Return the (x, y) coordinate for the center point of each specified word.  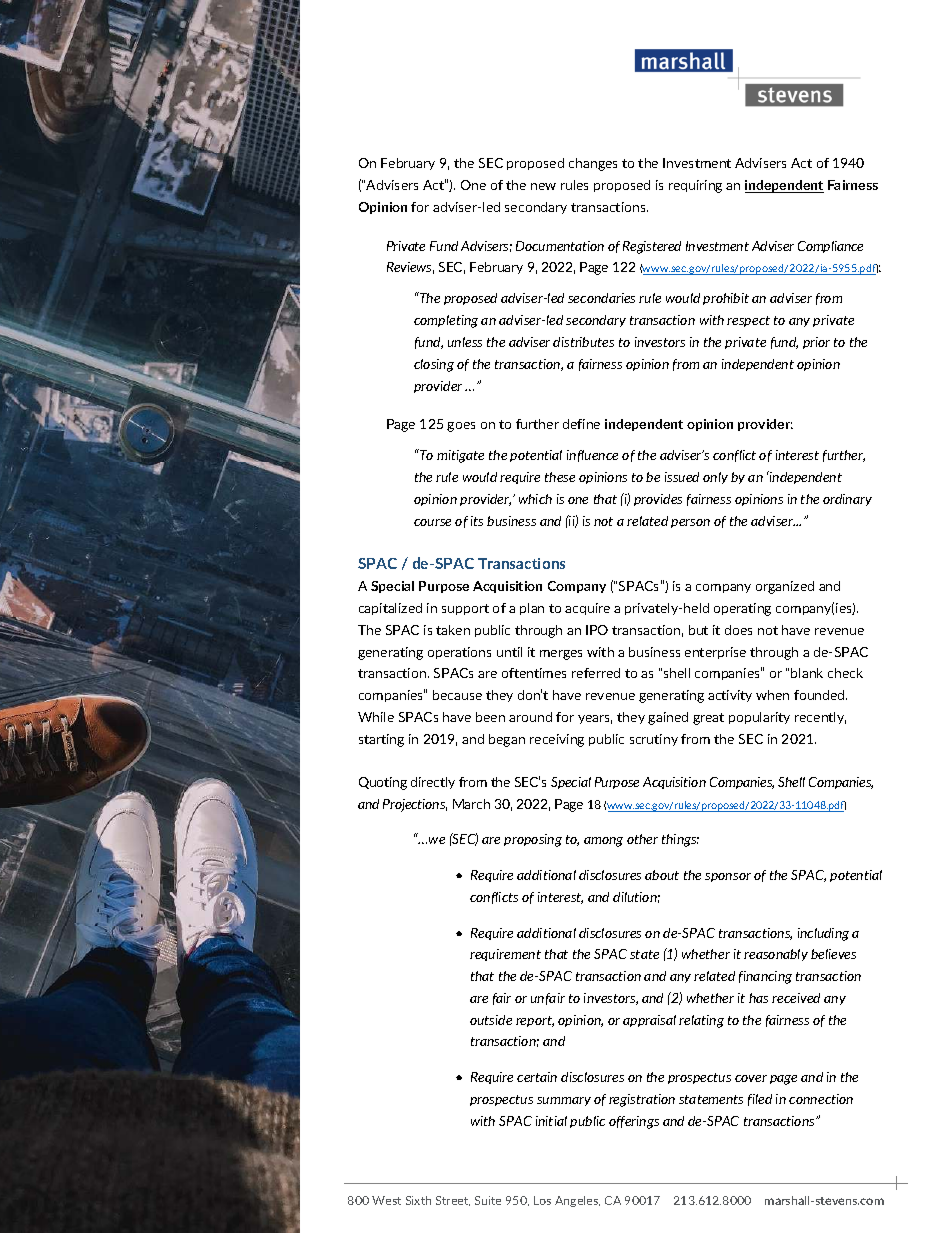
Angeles (577, 1201)
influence (592, 456)
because (457, 695)
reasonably (776, 955)
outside (491, 1020)
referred (596, 673)
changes (593, 164)
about (662, 875)
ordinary (847, 500)
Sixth (418, 1200)
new (543, 186)
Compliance (830, 247)
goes (461, 427)
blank (807, 673)
